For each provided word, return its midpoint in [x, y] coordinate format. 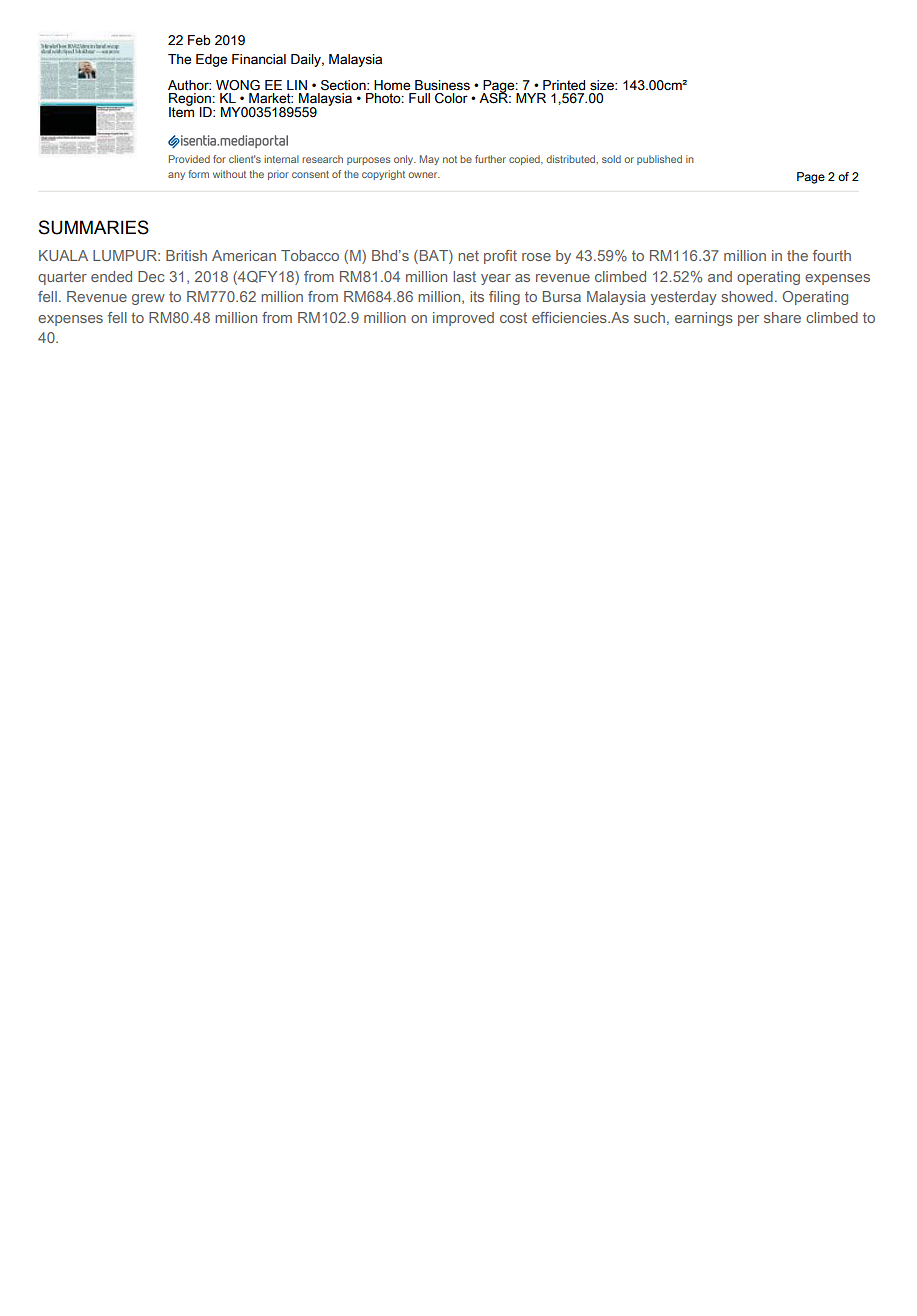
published [659, 160]
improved [463, 319]
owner [424, 175]
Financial [259, 59]
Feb [199, 40]
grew [148, 299]
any [176, 176]
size [603, 85]
